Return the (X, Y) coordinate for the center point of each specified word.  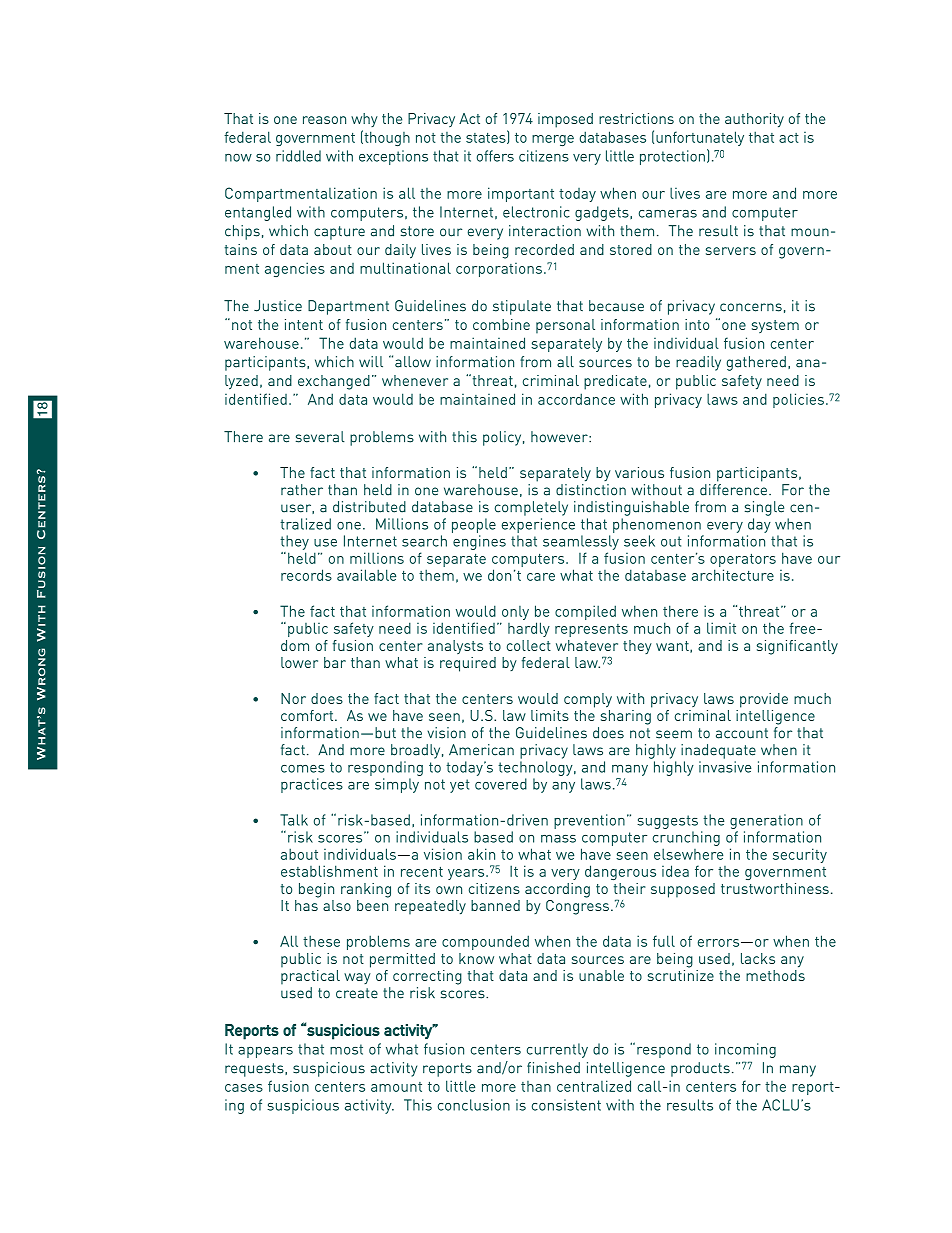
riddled (298, 156)
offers (495, 156)
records (306, 575)
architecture (733, 575)
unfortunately (700, 138)
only (515, 613)
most (346, 1049)
